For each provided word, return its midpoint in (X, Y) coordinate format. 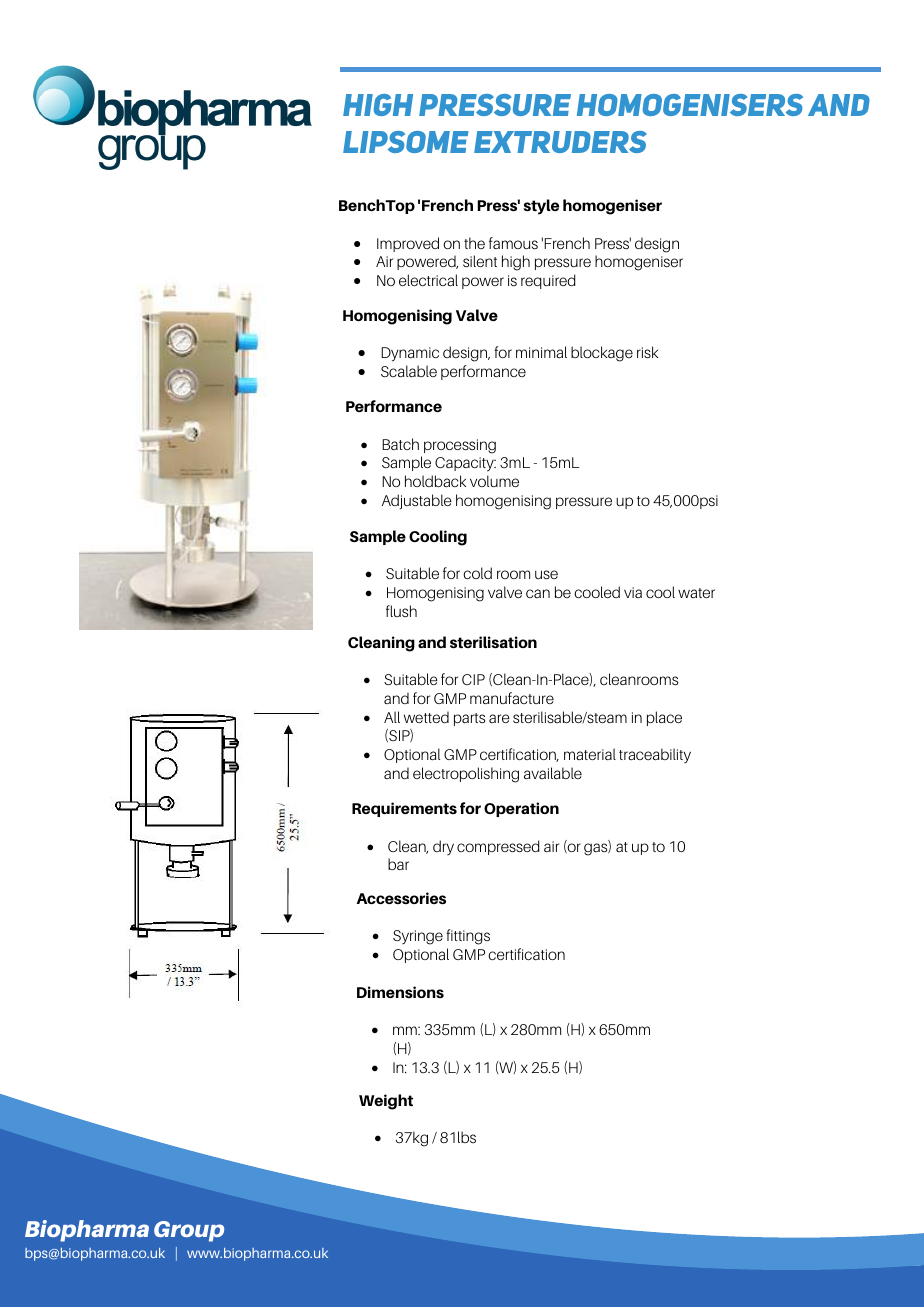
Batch (400, 444)
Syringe (418, 937)
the (474, 243)
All (392, 717)
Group (189, 1231)
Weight (386, 1102)
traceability (655, 755)
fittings (468, 937)
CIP (473, 679)
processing (460, 446)
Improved (408, 244)
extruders (560, 142)
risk (647, 352)
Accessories (401, 898)
